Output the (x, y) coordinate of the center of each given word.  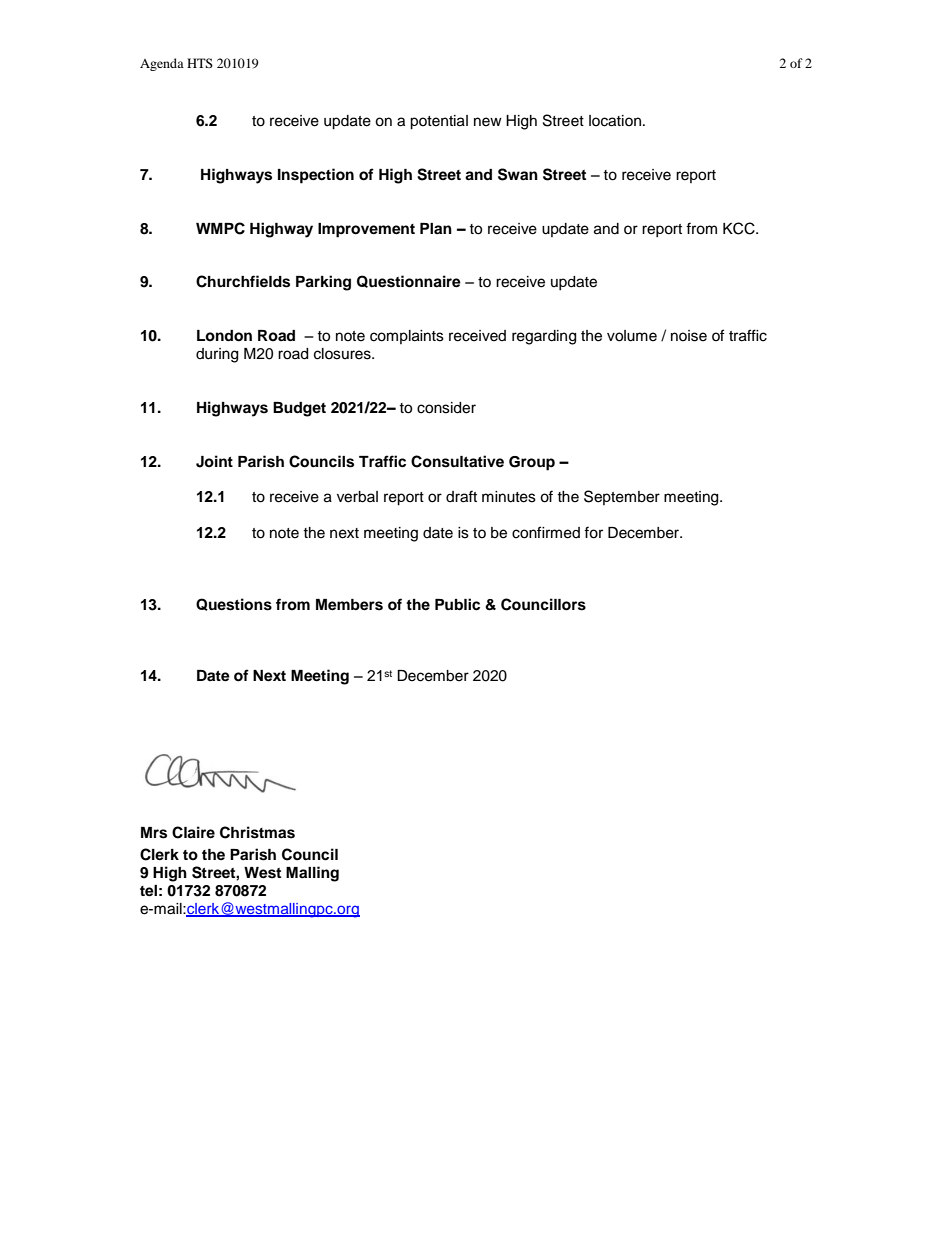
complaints (407, 337)
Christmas (257, 832)
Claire (193, 832)
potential (439, 122)
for (593, 532)
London (224, 336)
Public (457, 604)
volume (632, 336)
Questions (234, 604)
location (616, 121)
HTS (200, 63)
